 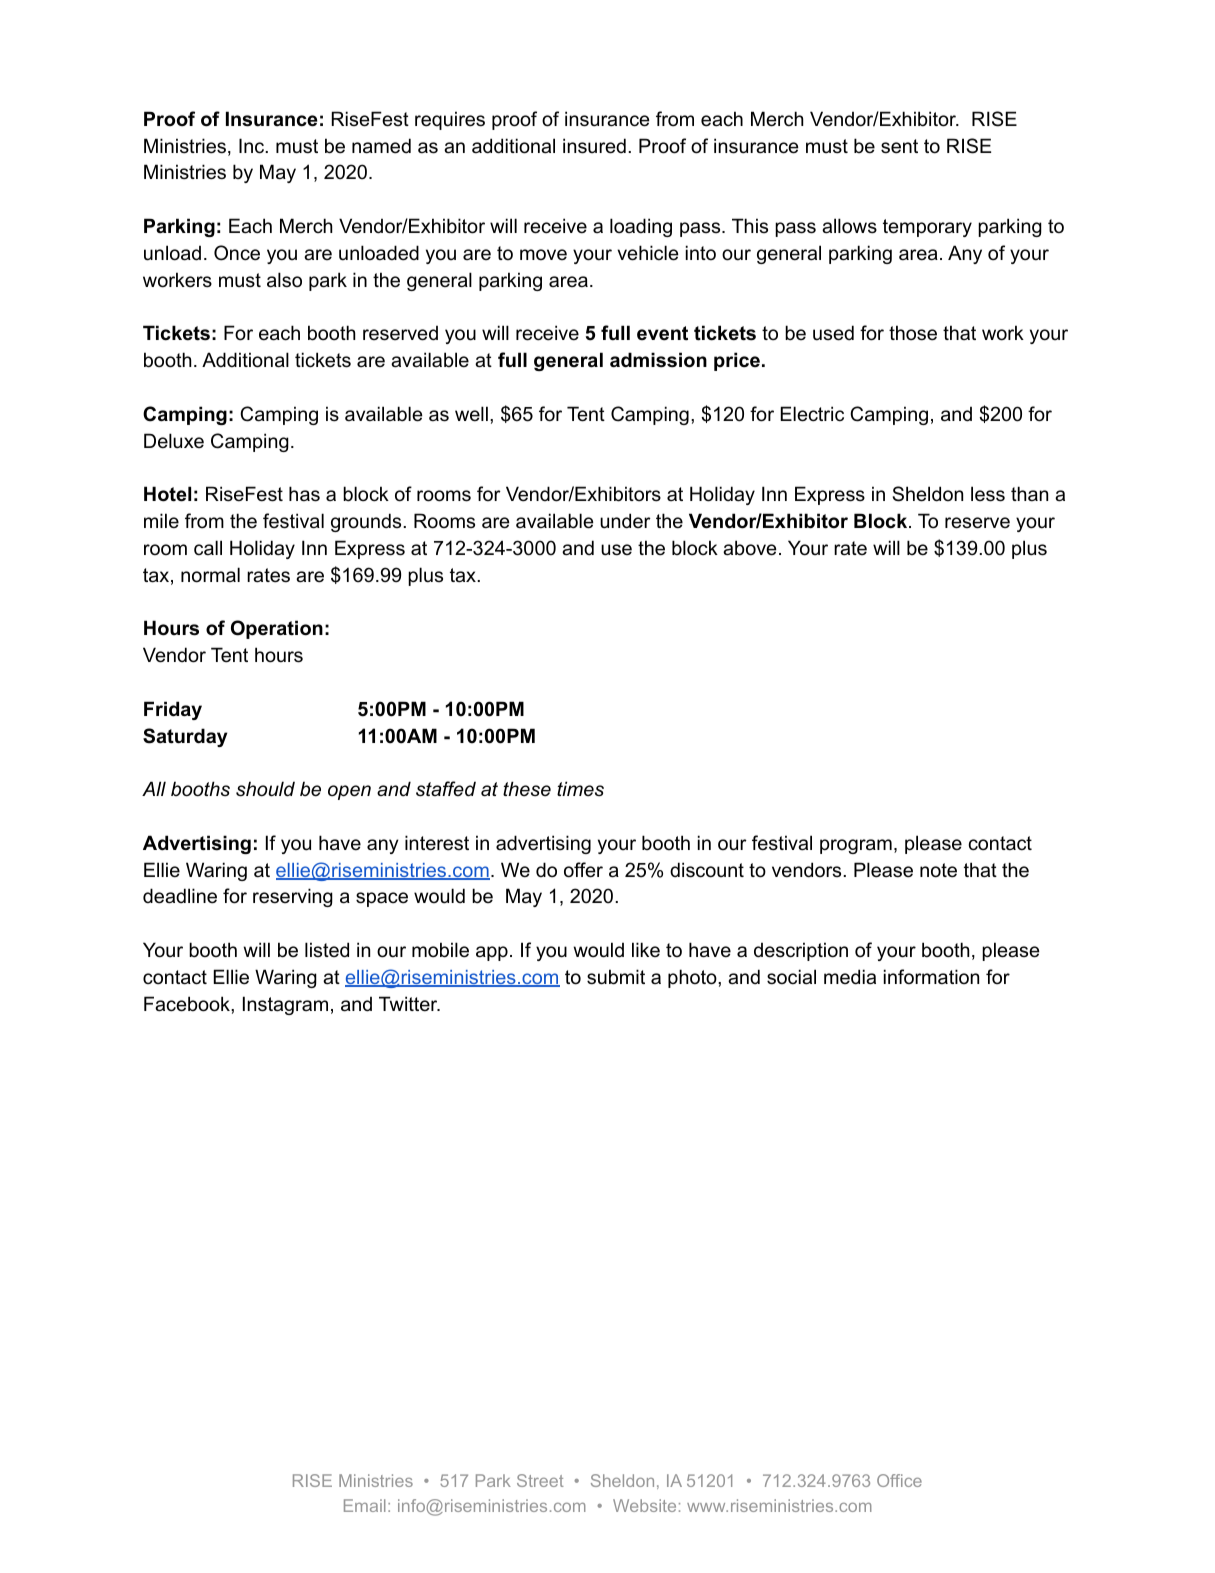 What do you see at coordinates (594, 146) in the screenshot?
I see `insured` at bounding box center [594, 146].
